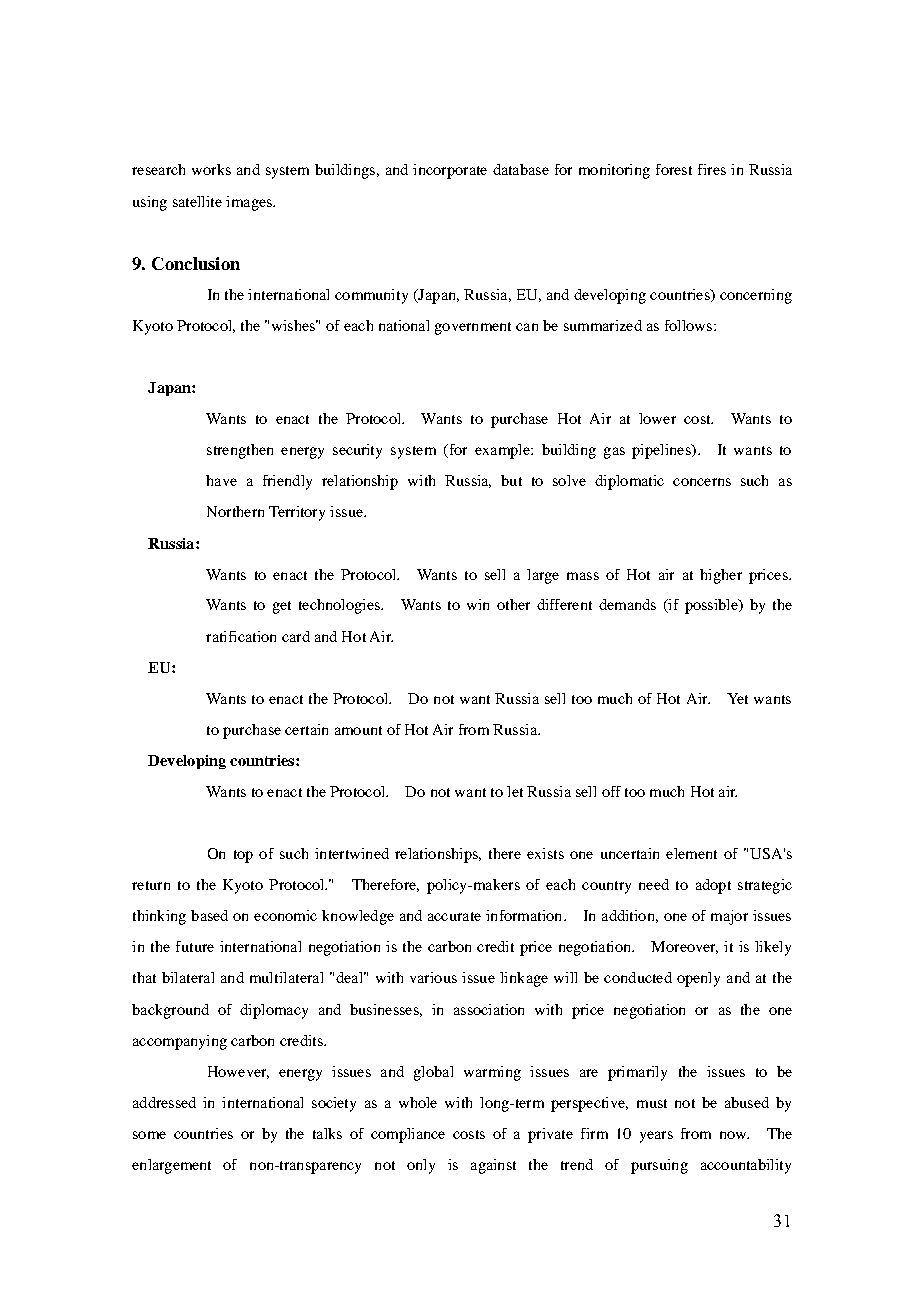 The image size is (924, 1308). What do you see at coordinates (209, 915) in the screenshot?
I see `based` at bounding box center [209, 915].
